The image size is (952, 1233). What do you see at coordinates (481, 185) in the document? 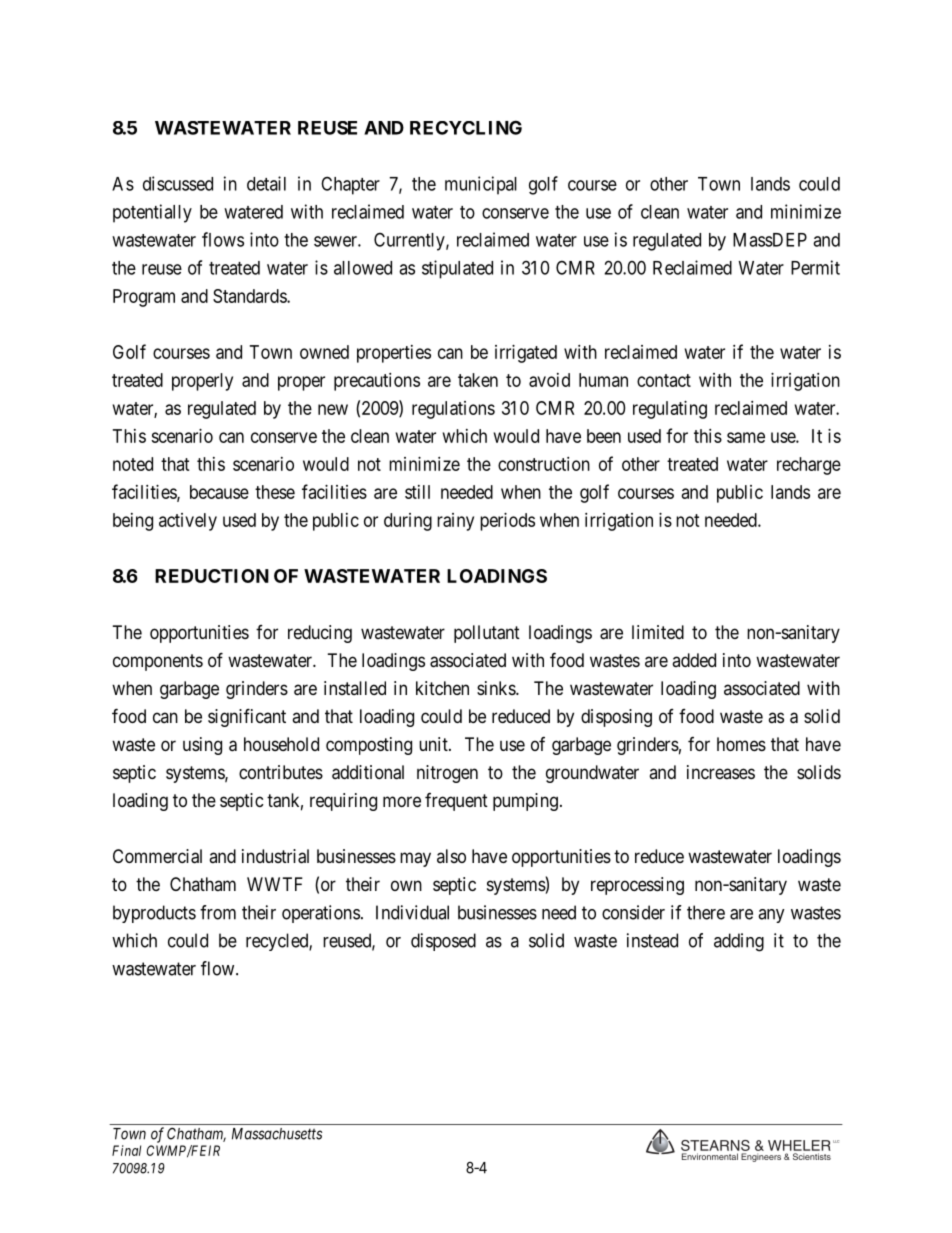
I see `municipal` at bounding box center [481, 185].
